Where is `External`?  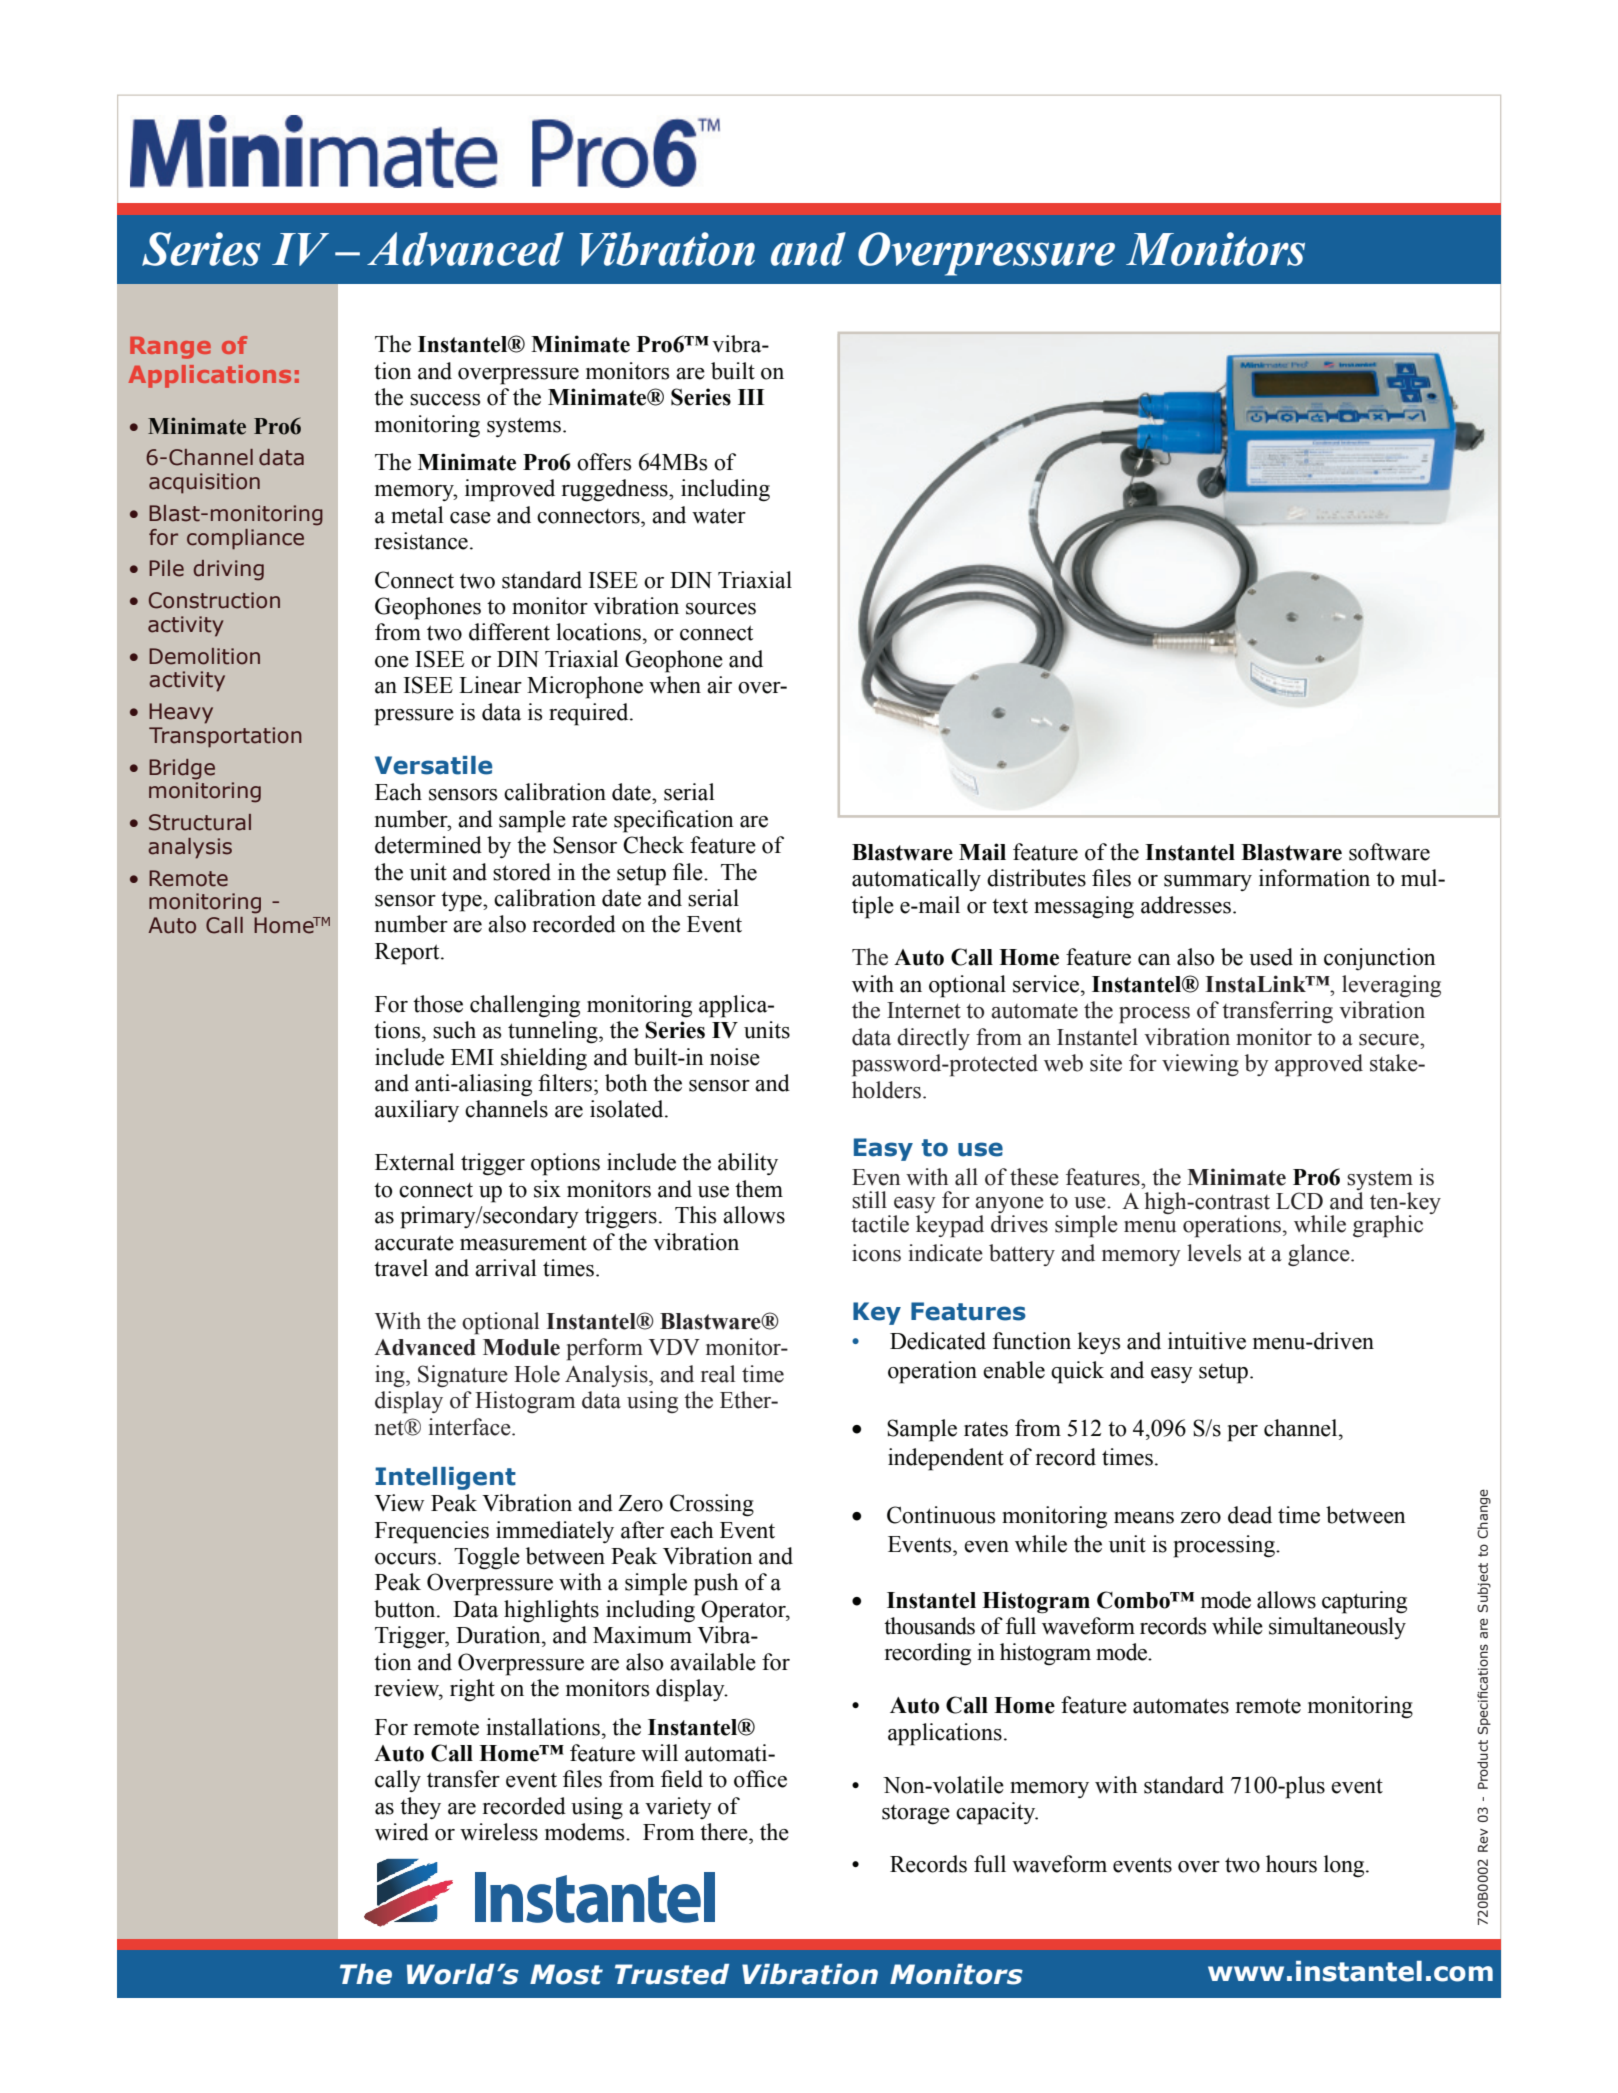 External is located at coordinates (415, 1162).
